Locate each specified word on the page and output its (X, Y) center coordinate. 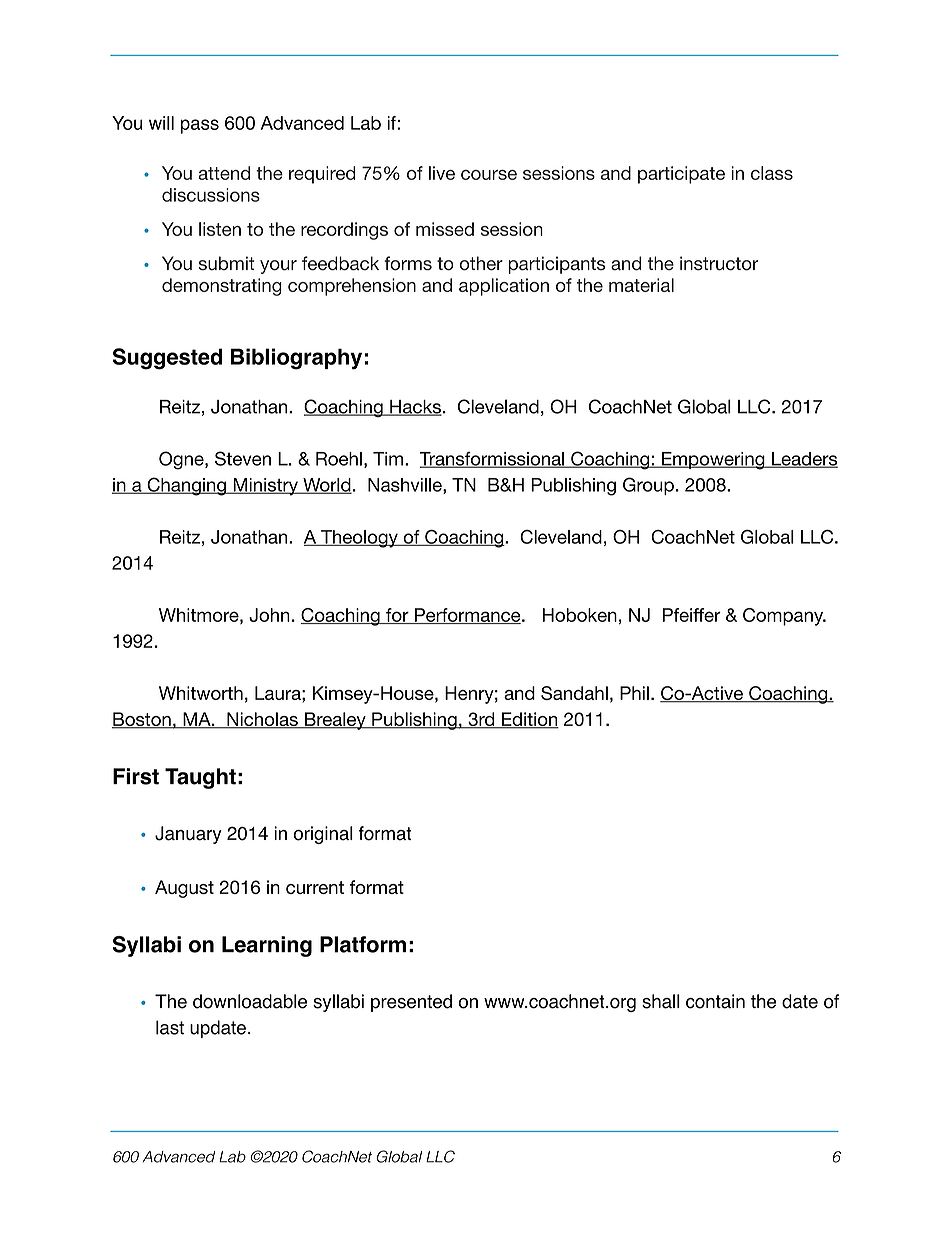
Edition (529, 720)
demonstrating (222, 287)
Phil (634, 693)
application (504, 287)
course (489, 175)
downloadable (250, 1001)
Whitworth (201, 693)
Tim (388, 459)
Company (784, 617)
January (188, 835)
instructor (719, 263)
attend (224, 173)
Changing (186, 486)
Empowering (713, 461)
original (323, 835)
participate (681, 175)
